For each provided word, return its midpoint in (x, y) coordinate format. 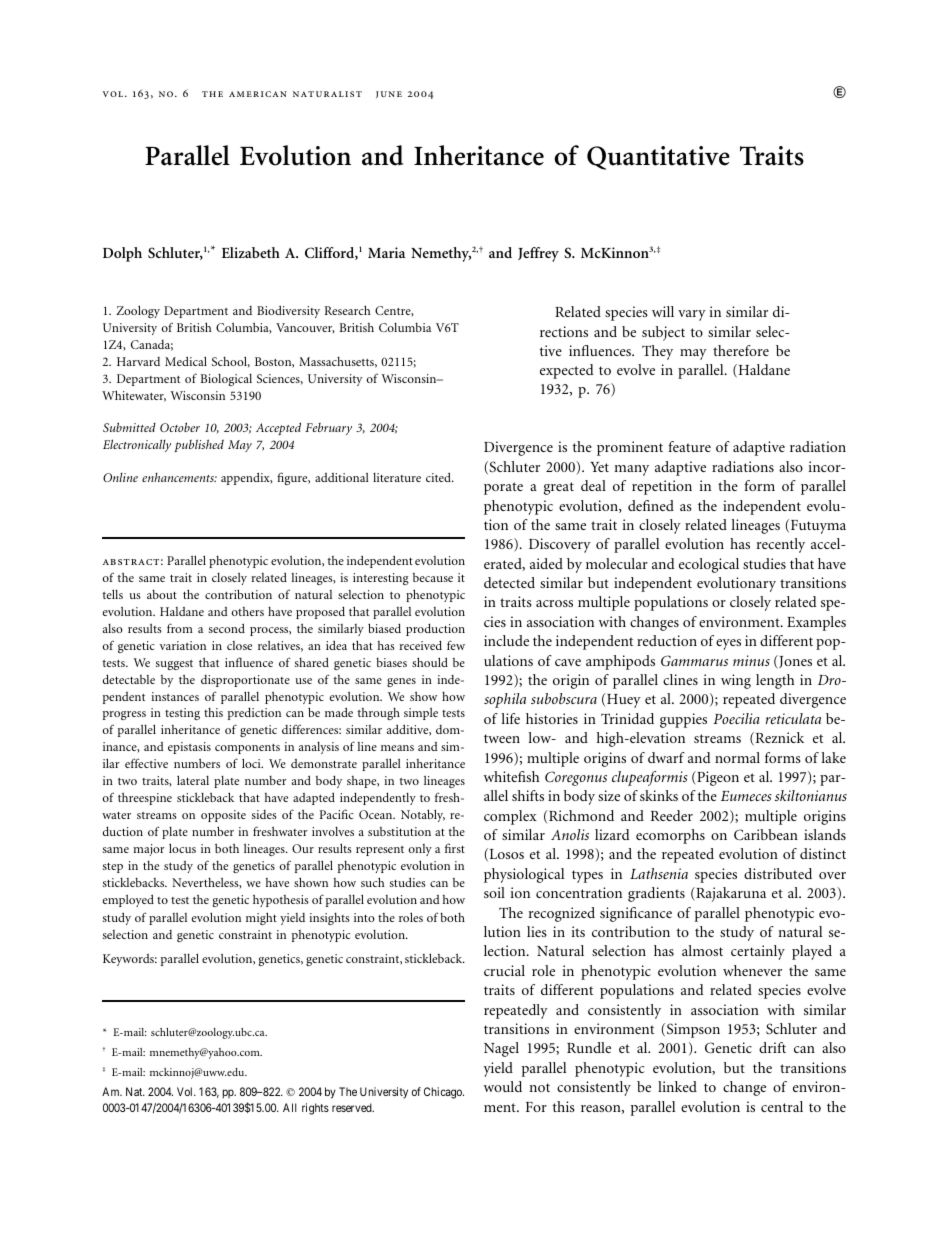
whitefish (511, 776)
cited (439, 477)
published (199, 445)
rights (315, 1109)
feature (689, 446)
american (258, 94)
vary (692, 315)
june (389, 94)
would (503, 1086)
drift (772, 1047)
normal (737, 757)
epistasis (189, 748)
